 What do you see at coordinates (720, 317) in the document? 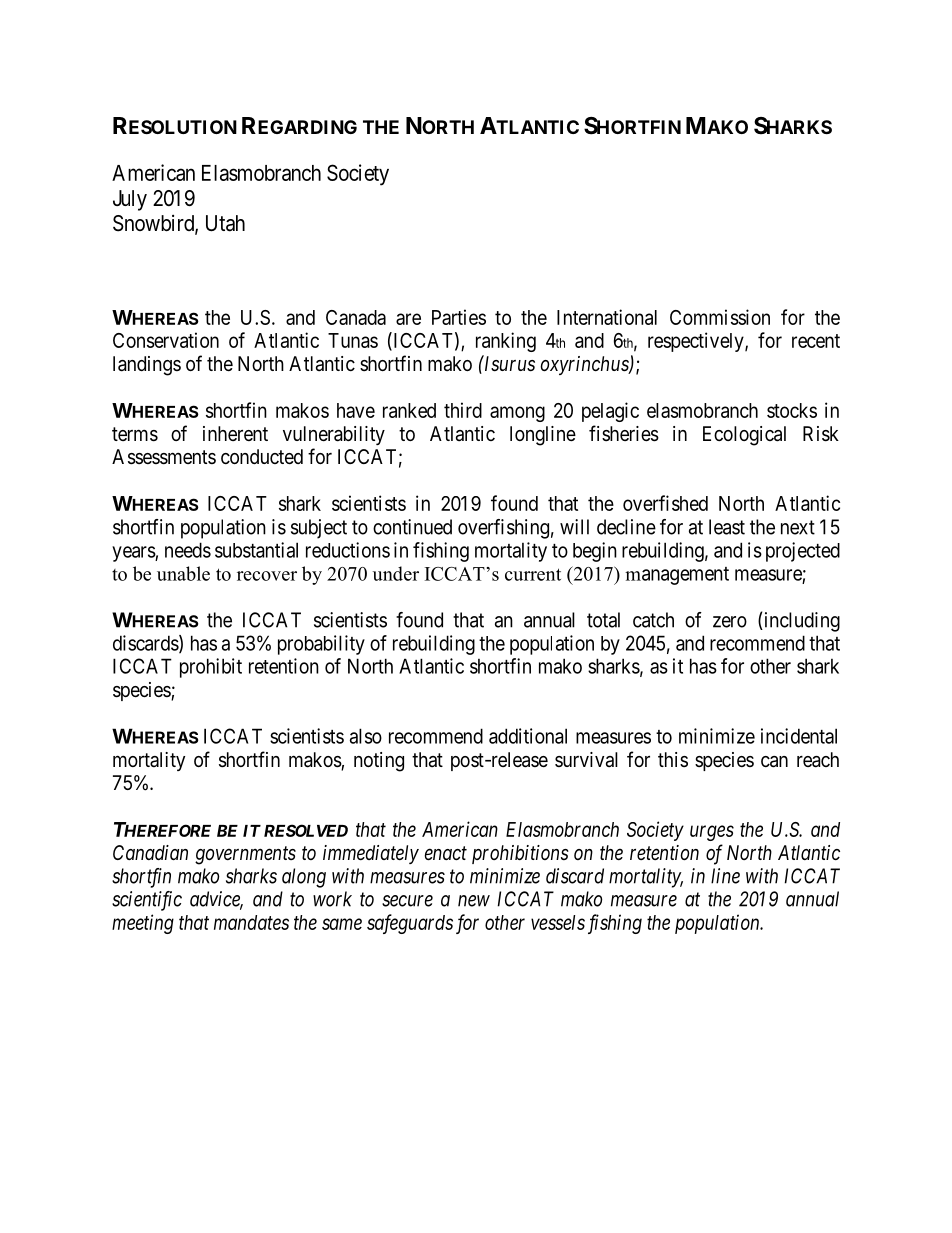
I see `Commission` at bounding box center [720, 317].
